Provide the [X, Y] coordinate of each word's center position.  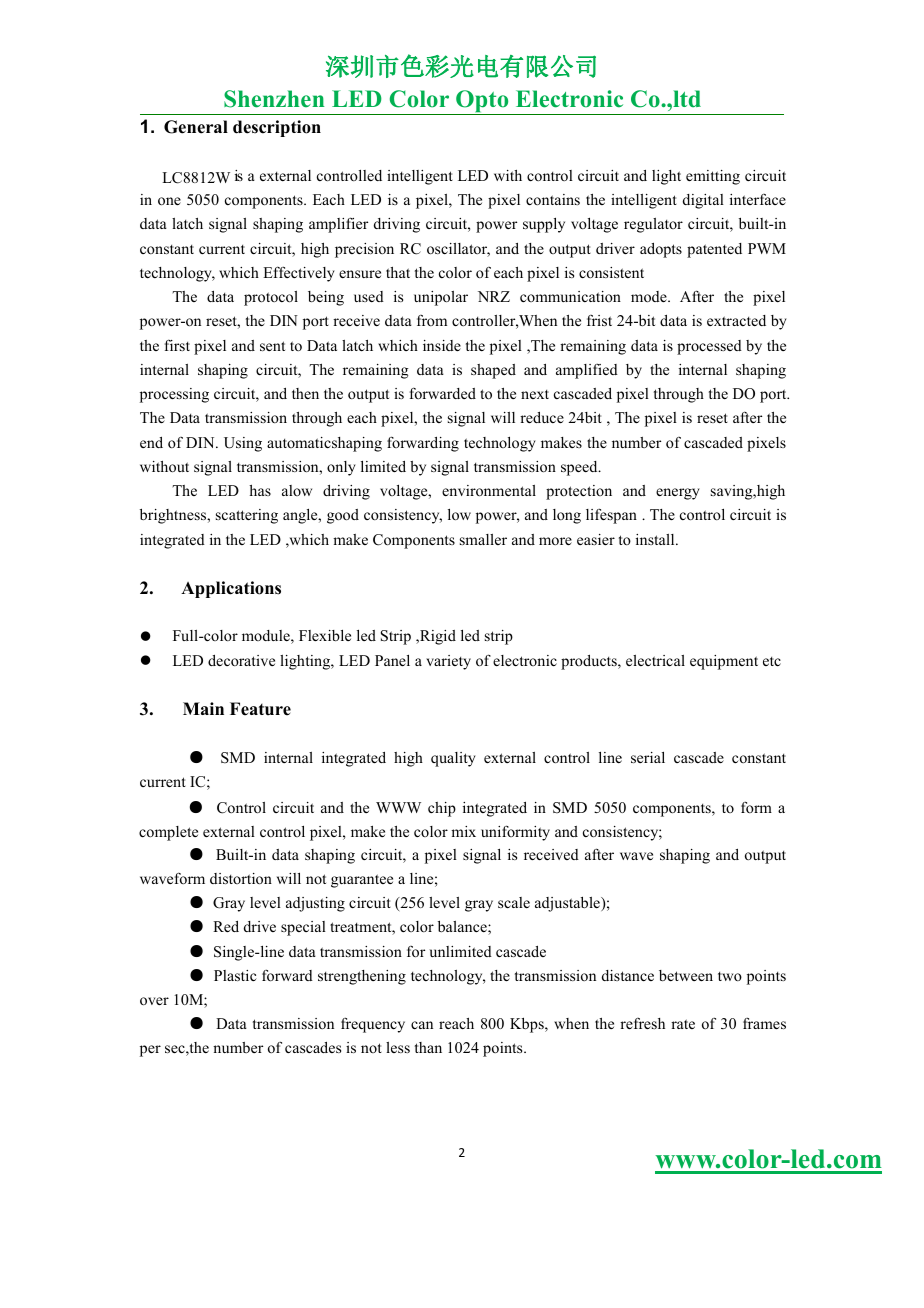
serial [648, 757]
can [422, 1025]
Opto [482, 102]
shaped [493, 371]
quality [453, 759]
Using [243, 444]
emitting [713, 177]
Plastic [235, 975]
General [196, 127]
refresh [642, 1023]
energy [678, 494]
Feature [260, 709]
